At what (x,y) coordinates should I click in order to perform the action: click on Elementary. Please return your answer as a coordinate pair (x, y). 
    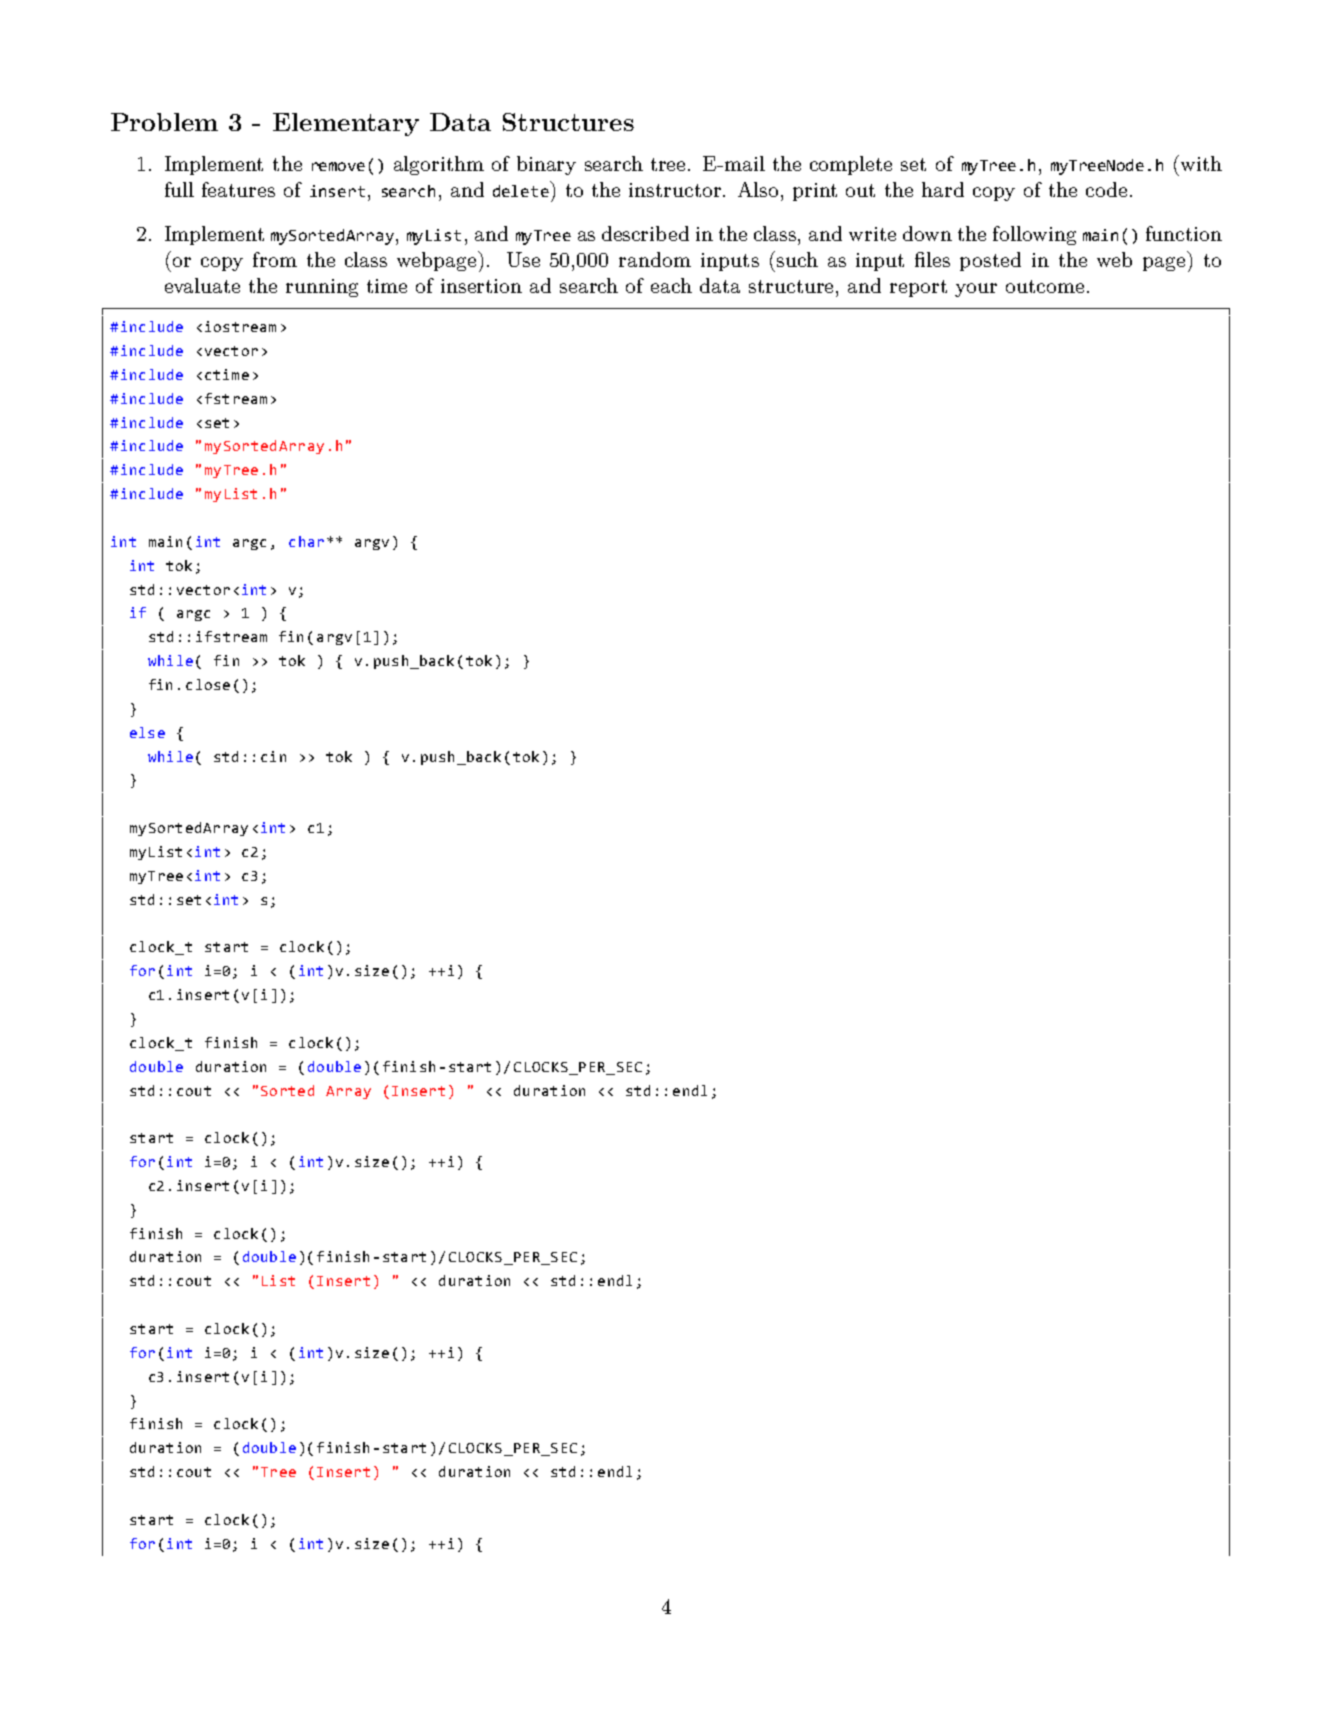
    Looking at the image, I should click on (346, 124).
